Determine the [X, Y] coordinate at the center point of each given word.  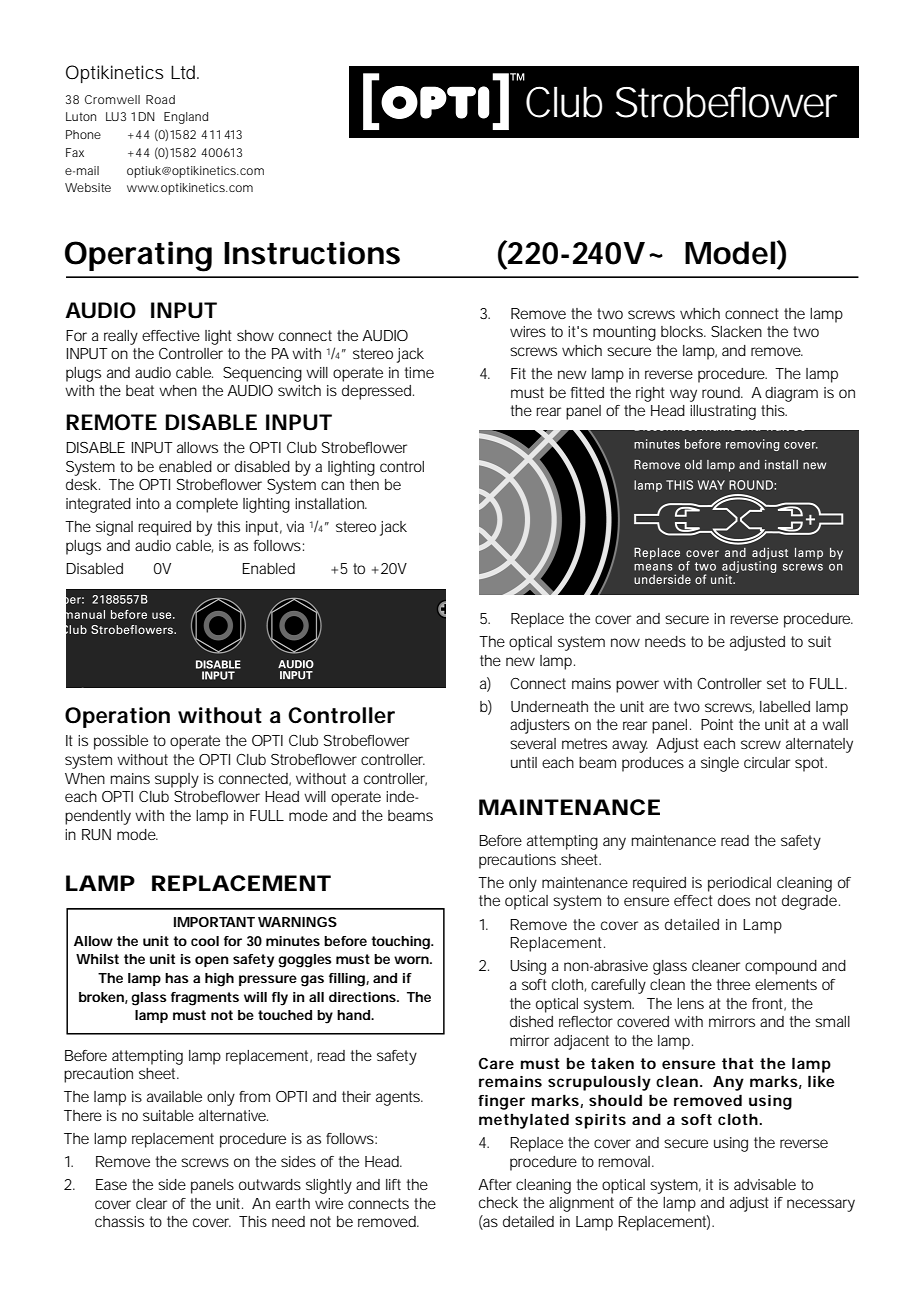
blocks [683, 331]
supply [177, 780]
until [524, 762]
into [148, 503]
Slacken [736, 331]
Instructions [312, 253]
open [211, 961]
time [419, 372]
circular [767, 762]
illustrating [723, 412]
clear [151, 1203]
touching [401, 943]
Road [160, 99]
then [364, 484]
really [121, 337]
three [733, 984]
